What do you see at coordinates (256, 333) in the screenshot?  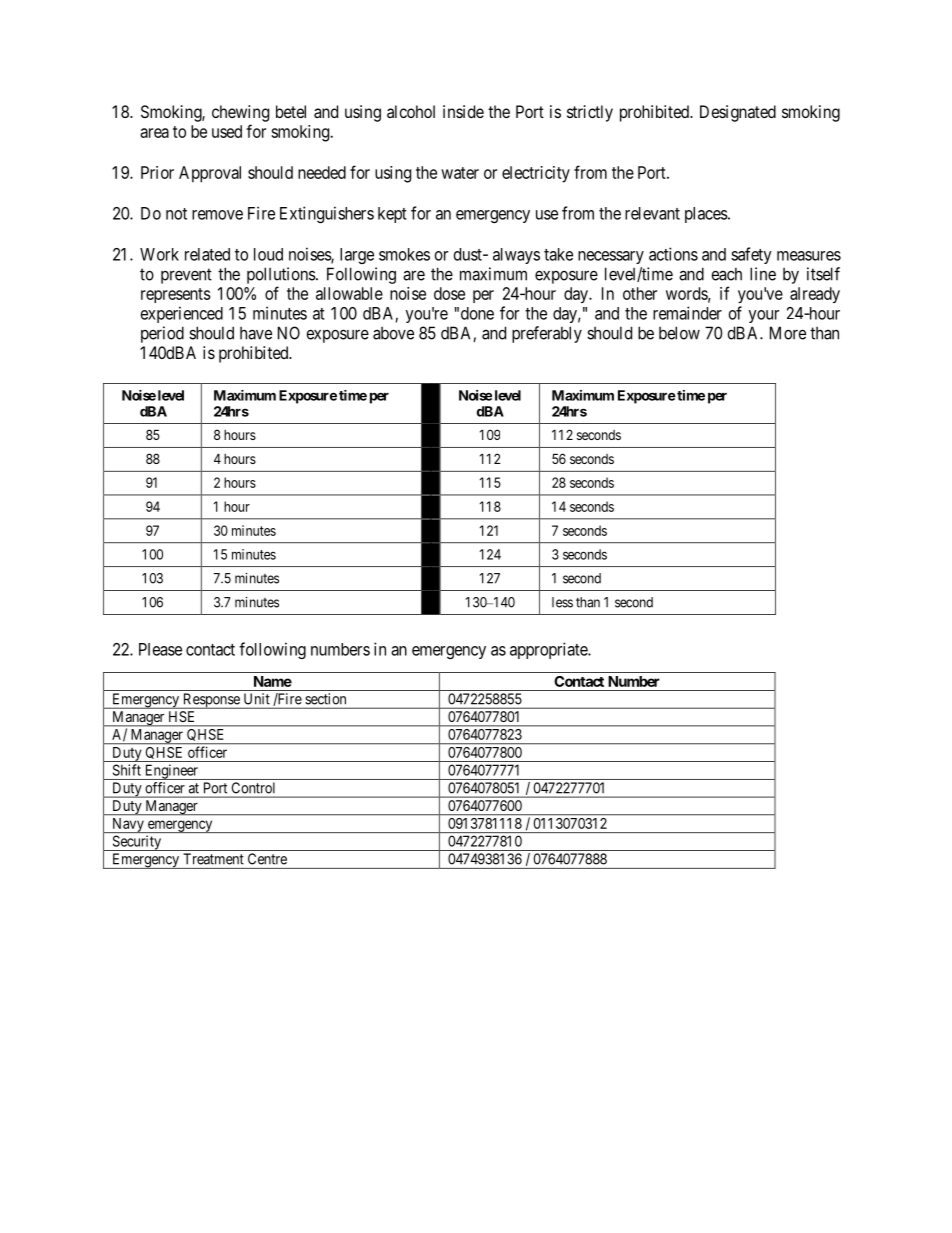 I see `have` at bounding box center [256, 333].
